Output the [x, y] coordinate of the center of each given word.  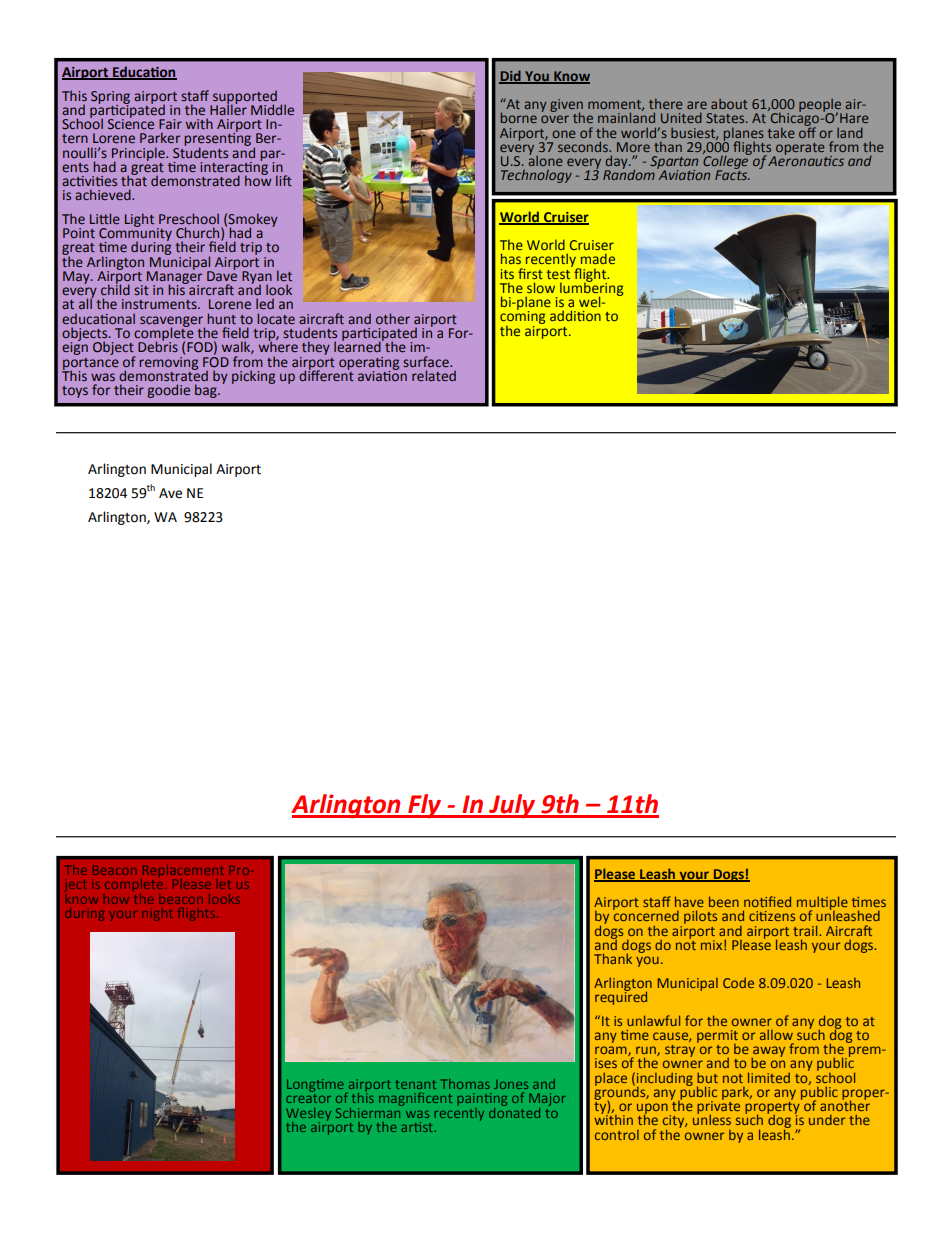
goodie [168, 391]
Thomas [465, 1084]
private [718, 1107]
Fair [170, 124]
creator [308, 1098]
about [729, 104]
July [512, 806]
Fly [425, 806]
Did [511, 76]
